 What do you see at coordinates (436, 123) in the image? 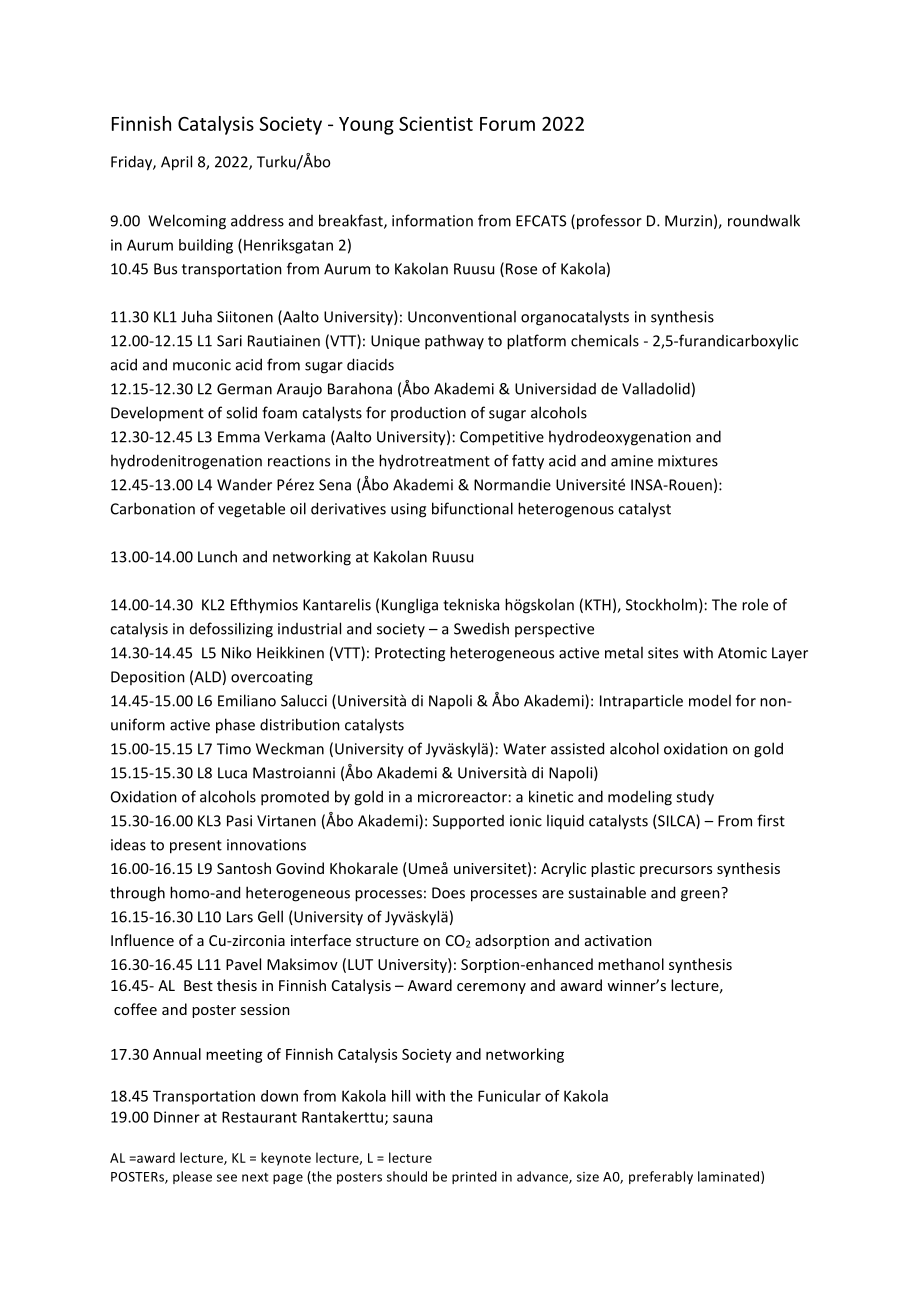
I see `Scientist` at bounding box center [436, 123].
